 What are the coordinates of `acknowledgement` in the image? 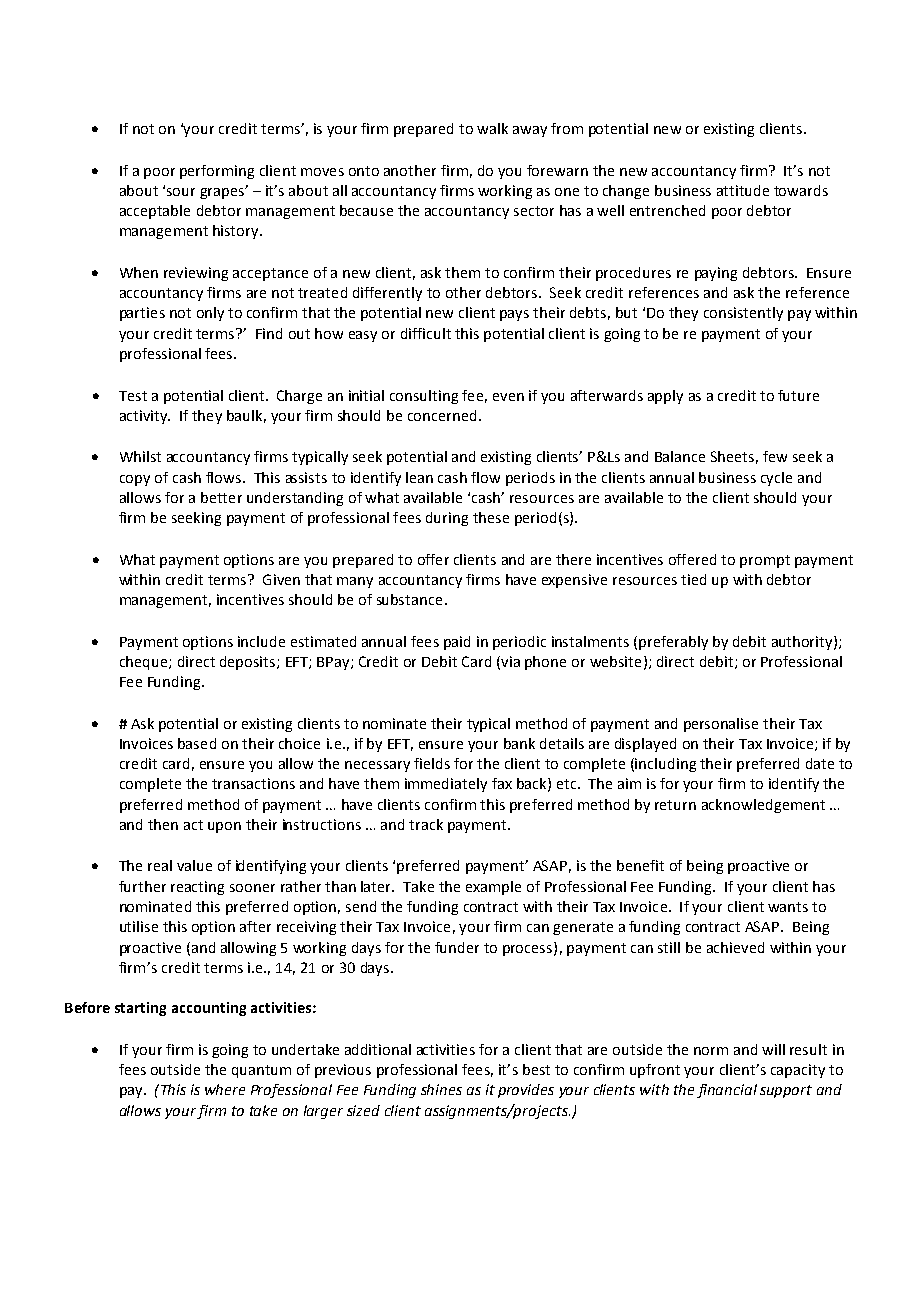 It's located at (763, 806).
